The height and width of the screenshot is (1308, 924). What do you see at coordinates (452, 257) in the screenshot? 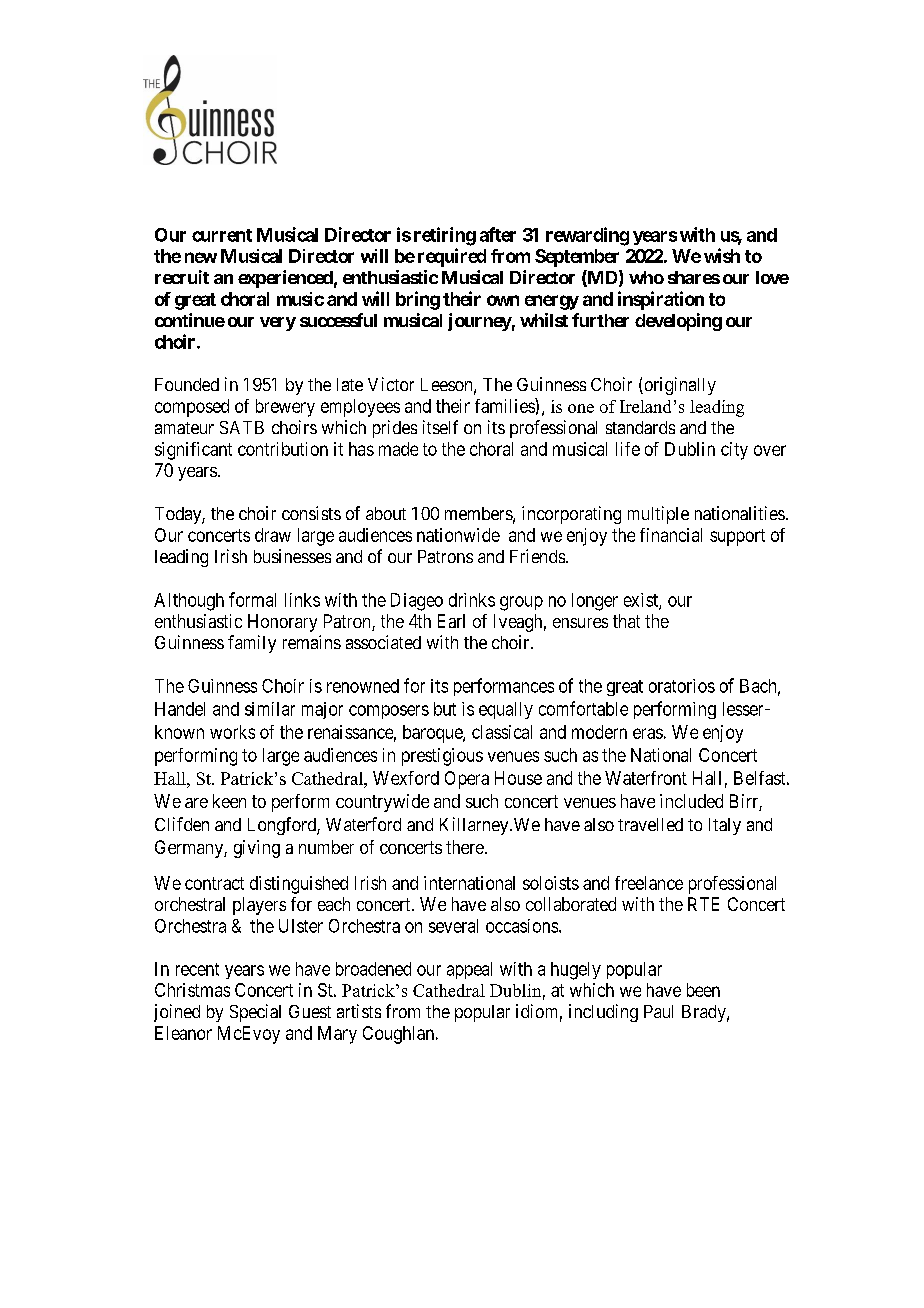
I see `required` at bounding box center [452, 257].
